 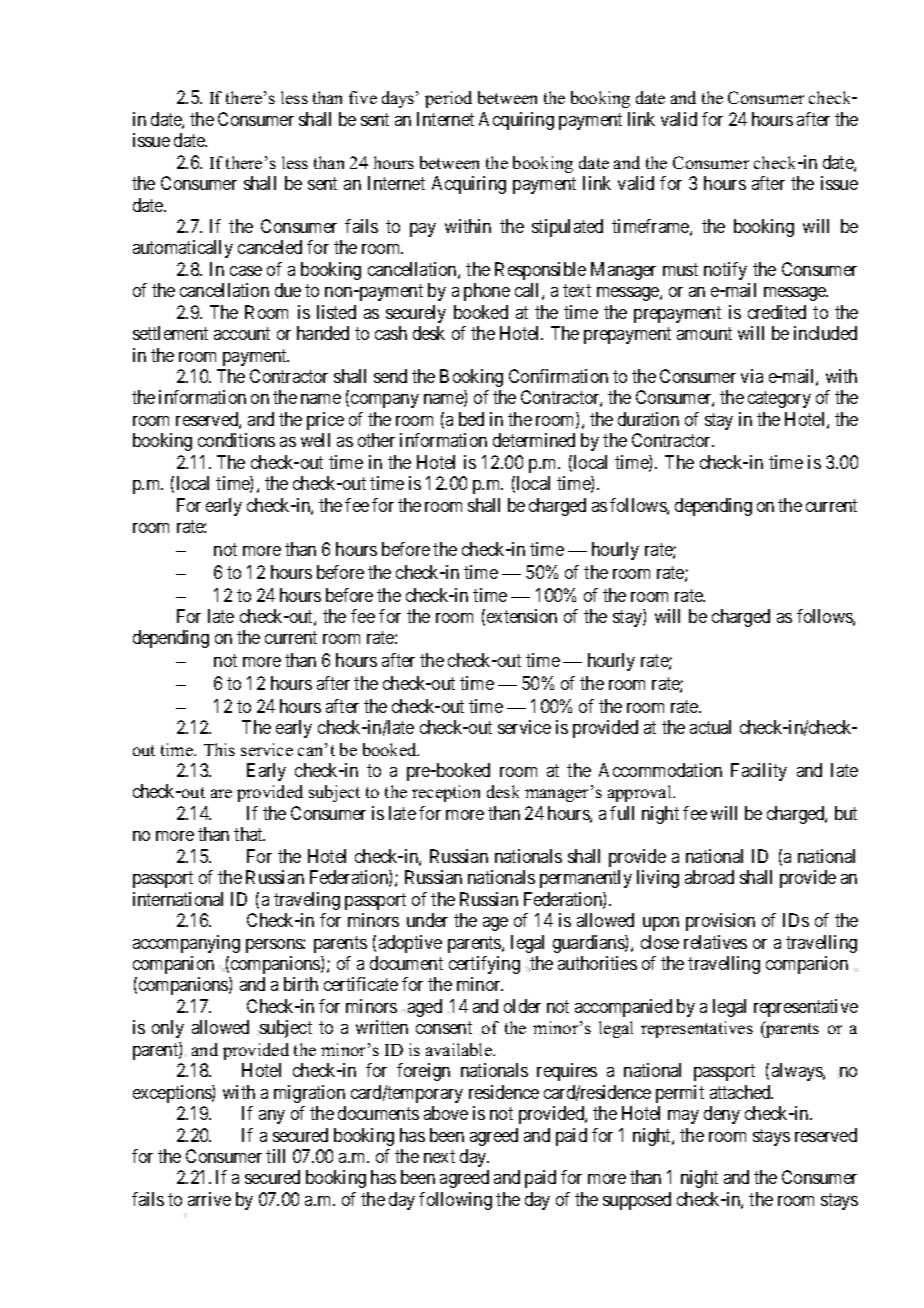 I want to click on reception, so click(x=446, y=793).
